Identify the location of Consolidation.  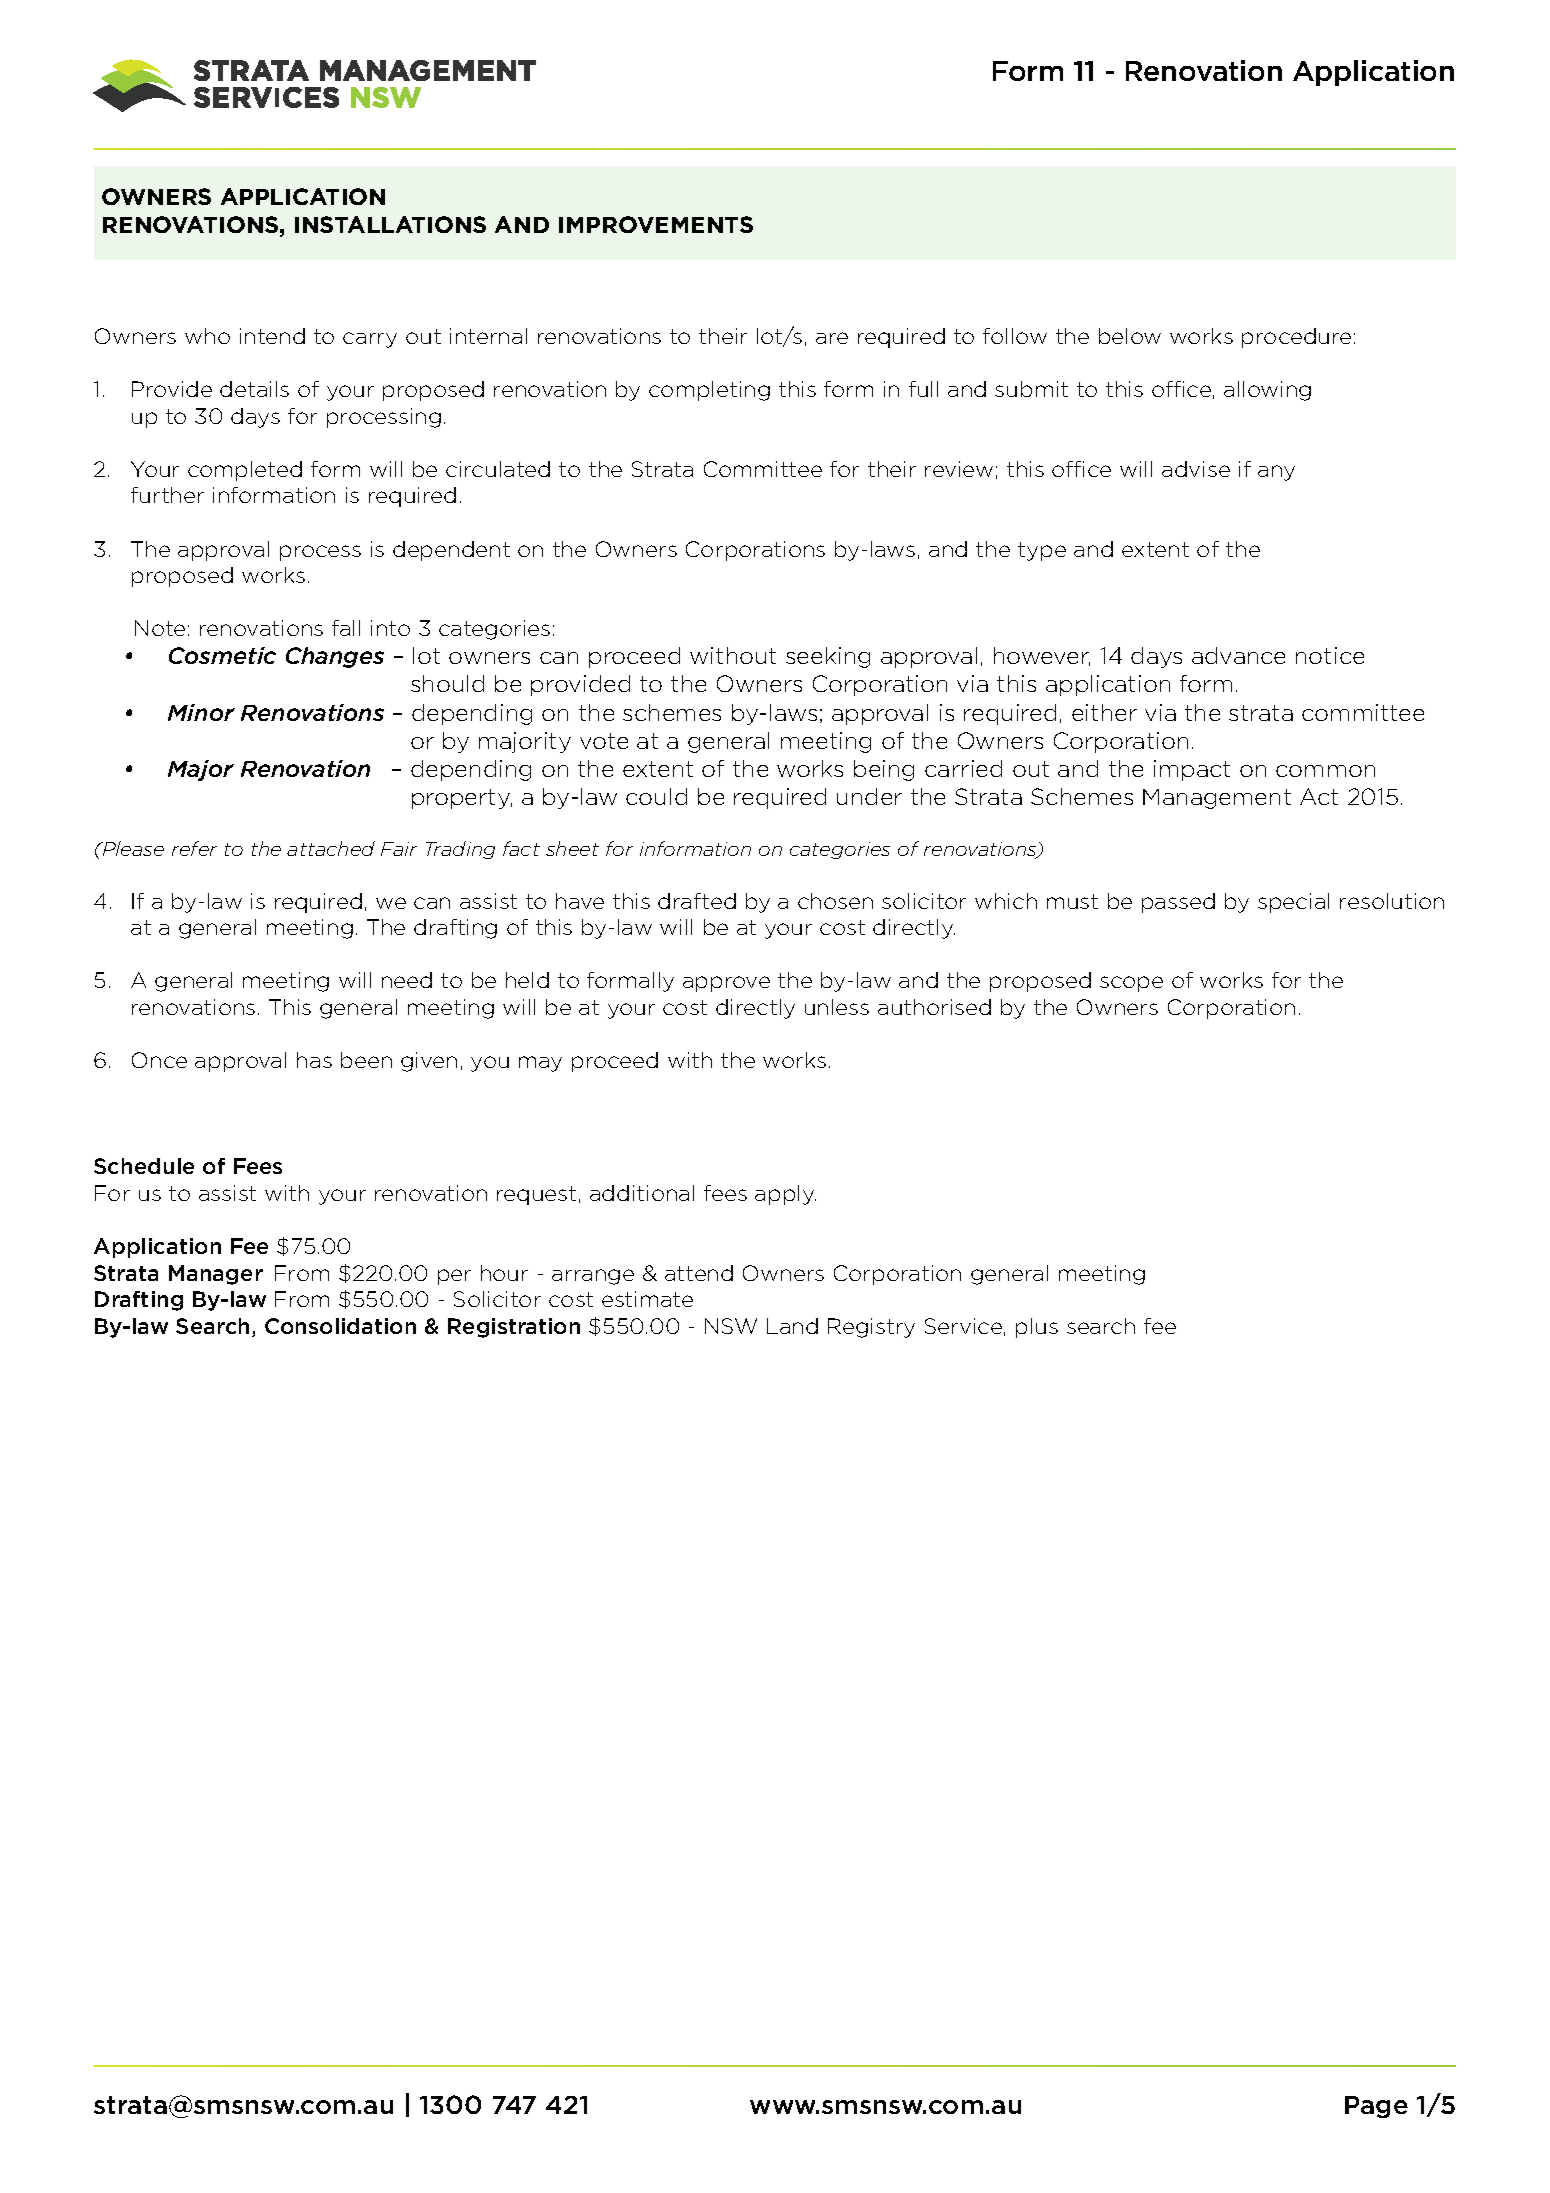
(340, 1326).
